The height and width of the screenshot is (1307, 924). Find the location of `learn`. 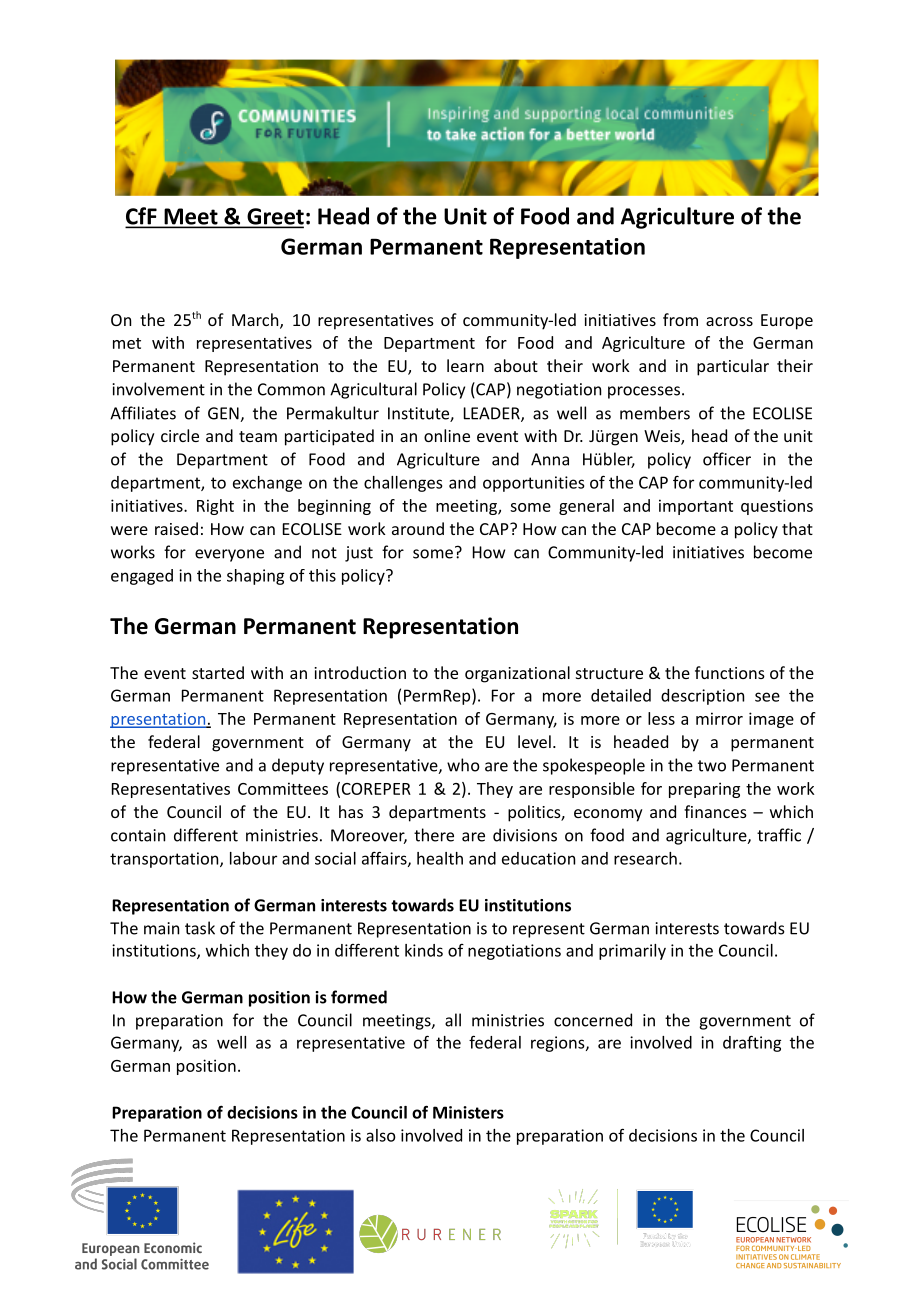

learn is located at coordinates (465, 365).
